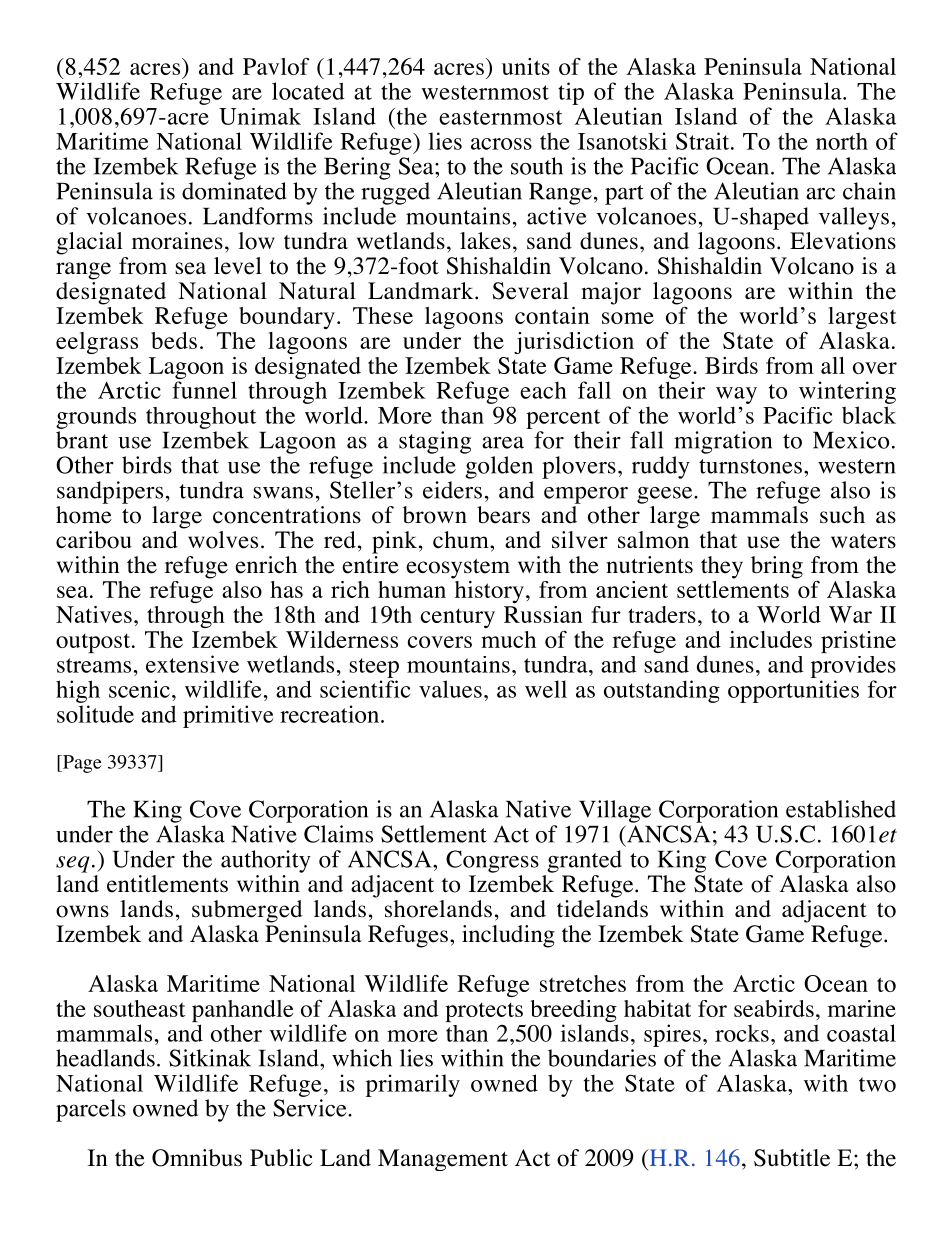  What do you see at coordinates (841, 809) in the screenshot?
I see `established` at bounding box center [841, 809].
